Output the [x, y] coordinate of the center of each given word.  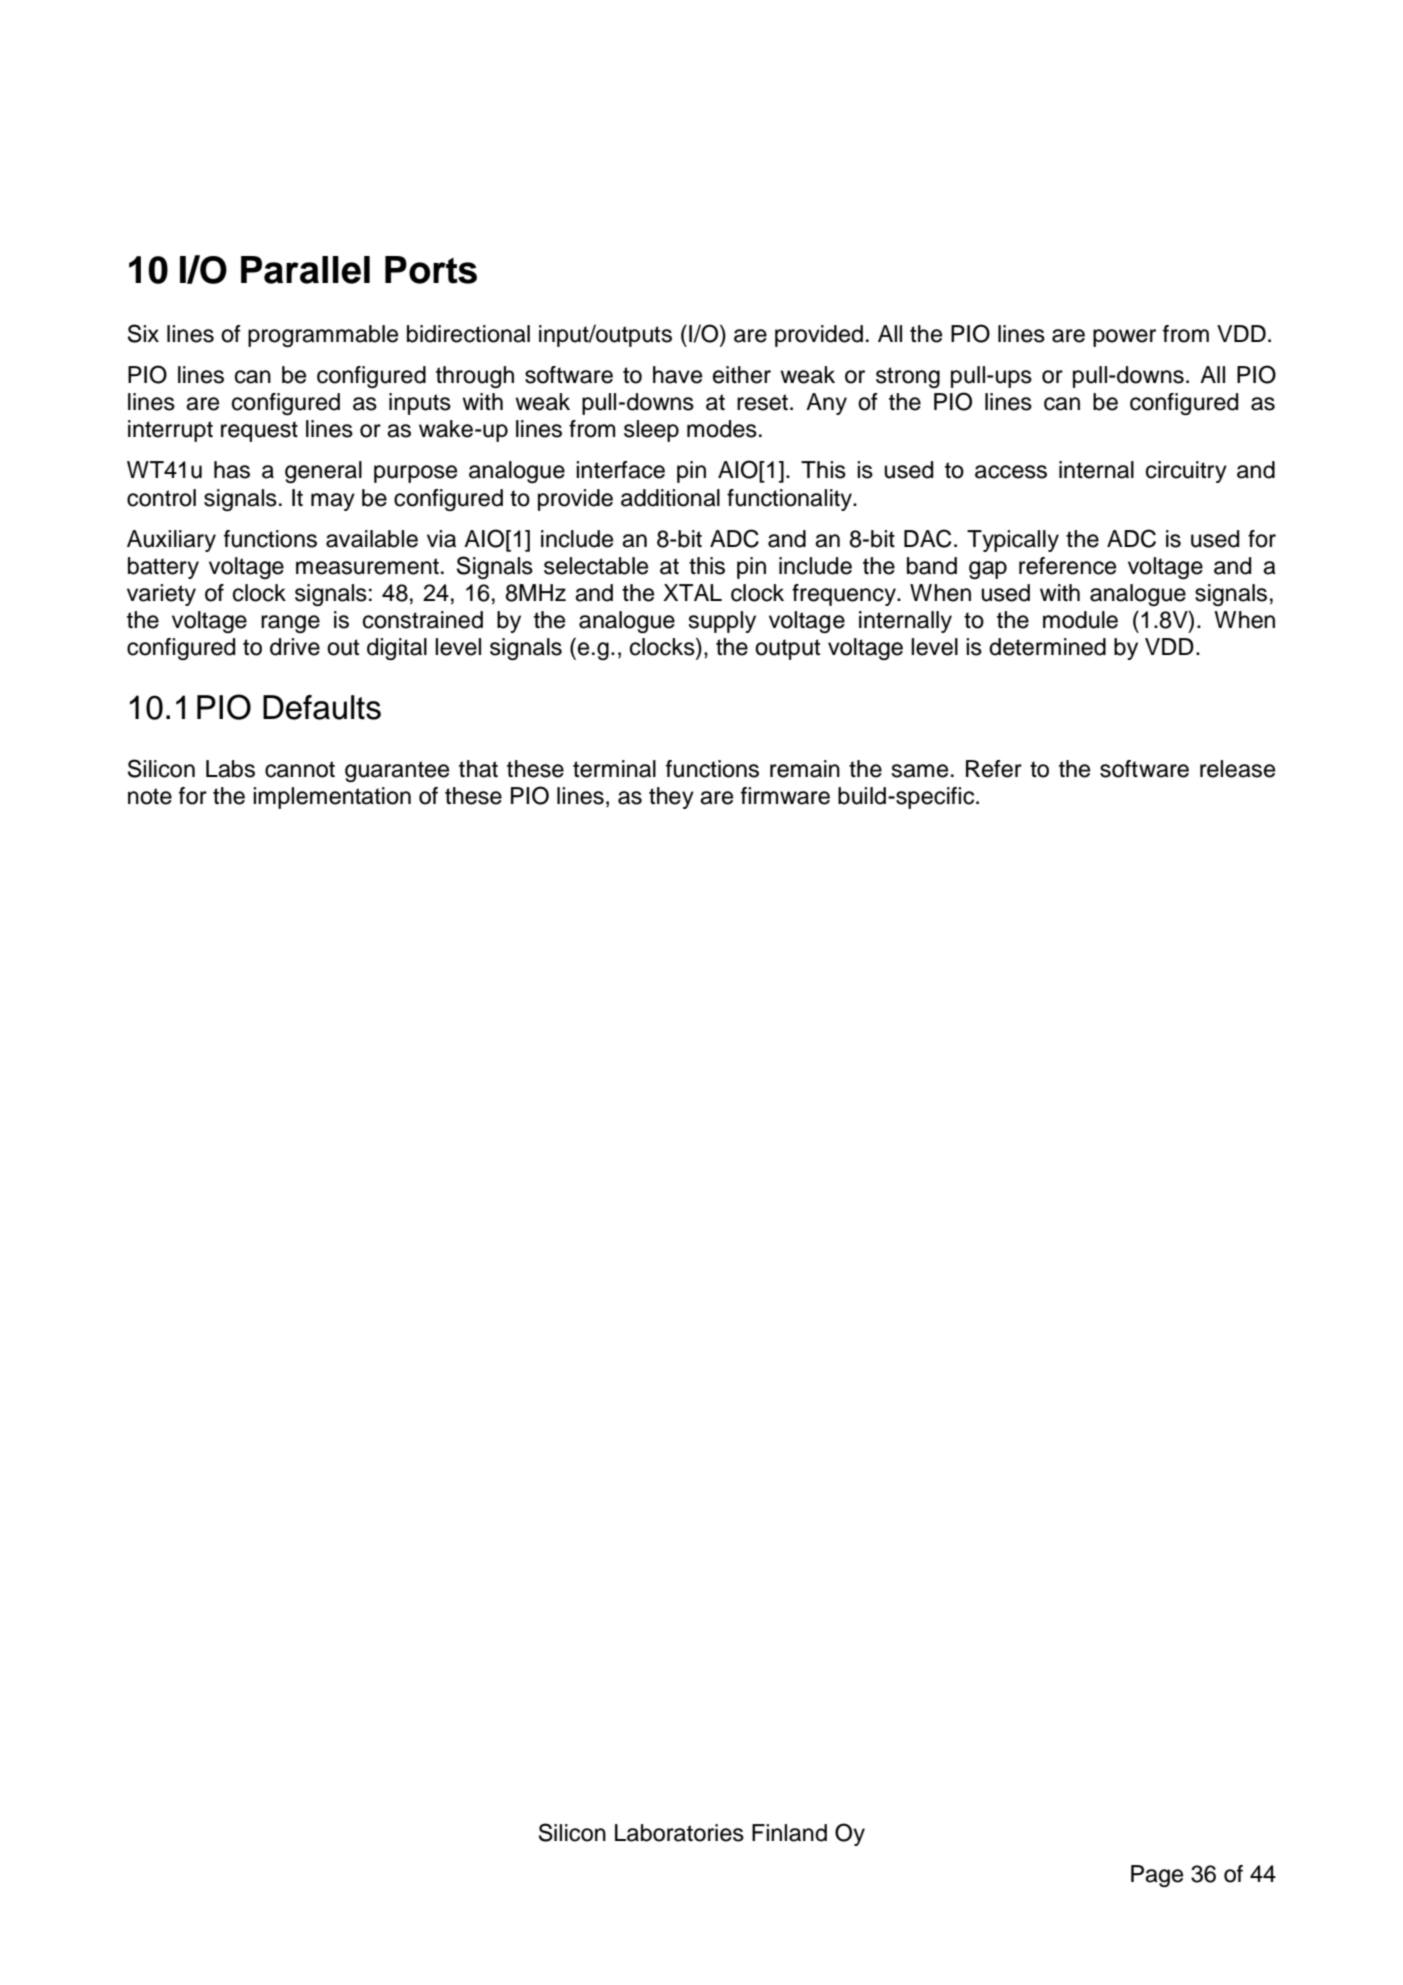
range [290, 624]
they [671, 798]
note [150, 796]
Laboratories [679, 1833]
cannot [300, 769]
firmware [785, 796]
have [677, 375]
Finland [789, 1833]
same [919, 771]
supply [722, 622]
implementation [332, 798]
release [1237, 769]
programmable [323, 336]
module [1080, 620]
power [1124, 338]
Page [1157, 1876]
